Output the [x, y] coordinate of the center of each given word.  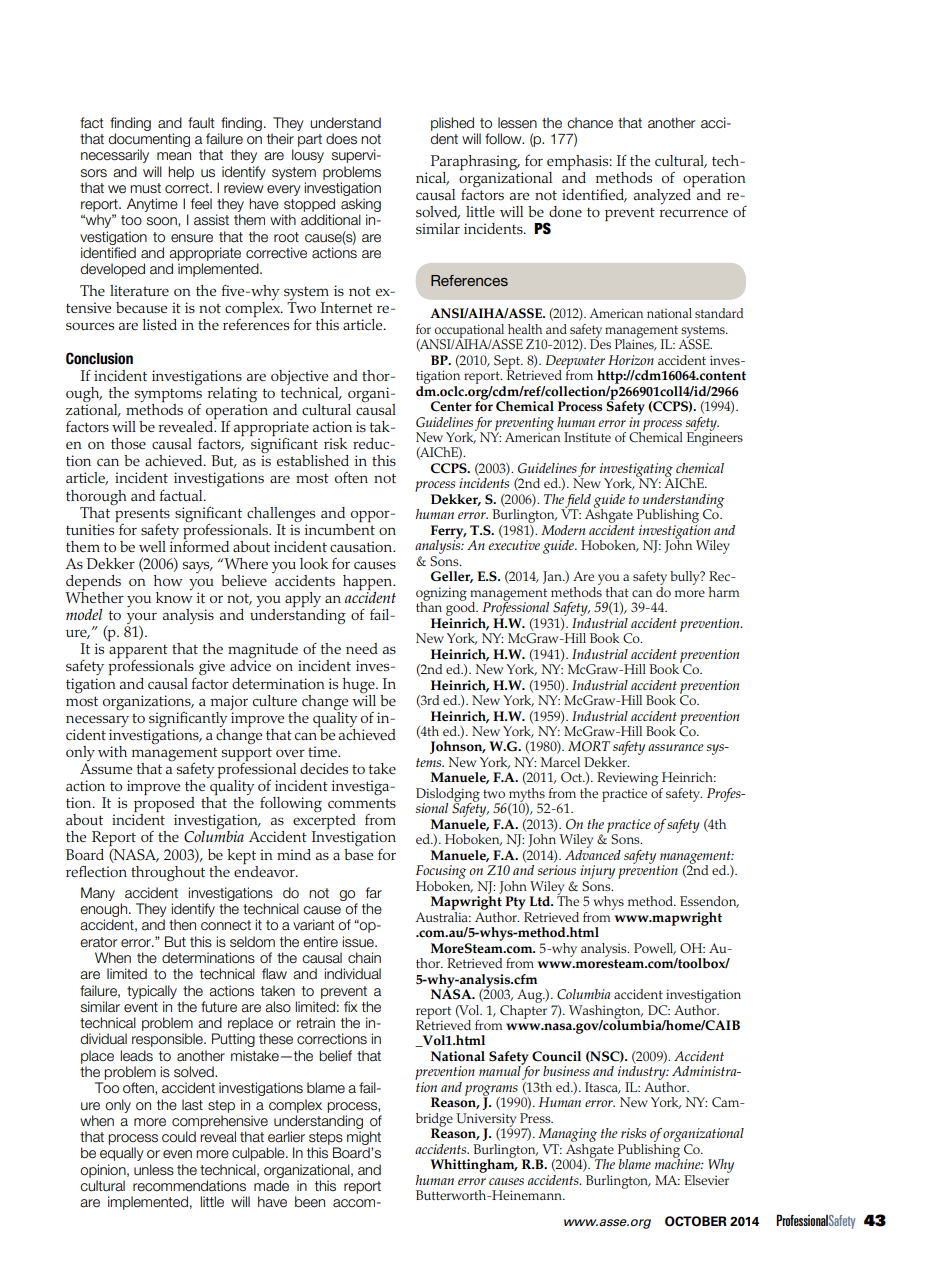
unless [154, 1170]
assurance [676, 747]
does [341, 139]
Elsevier [707, 1178]
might [364, 1139]
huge [360, 685]
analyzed [664, 195]
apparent [138, 653]
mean [174, 156]
